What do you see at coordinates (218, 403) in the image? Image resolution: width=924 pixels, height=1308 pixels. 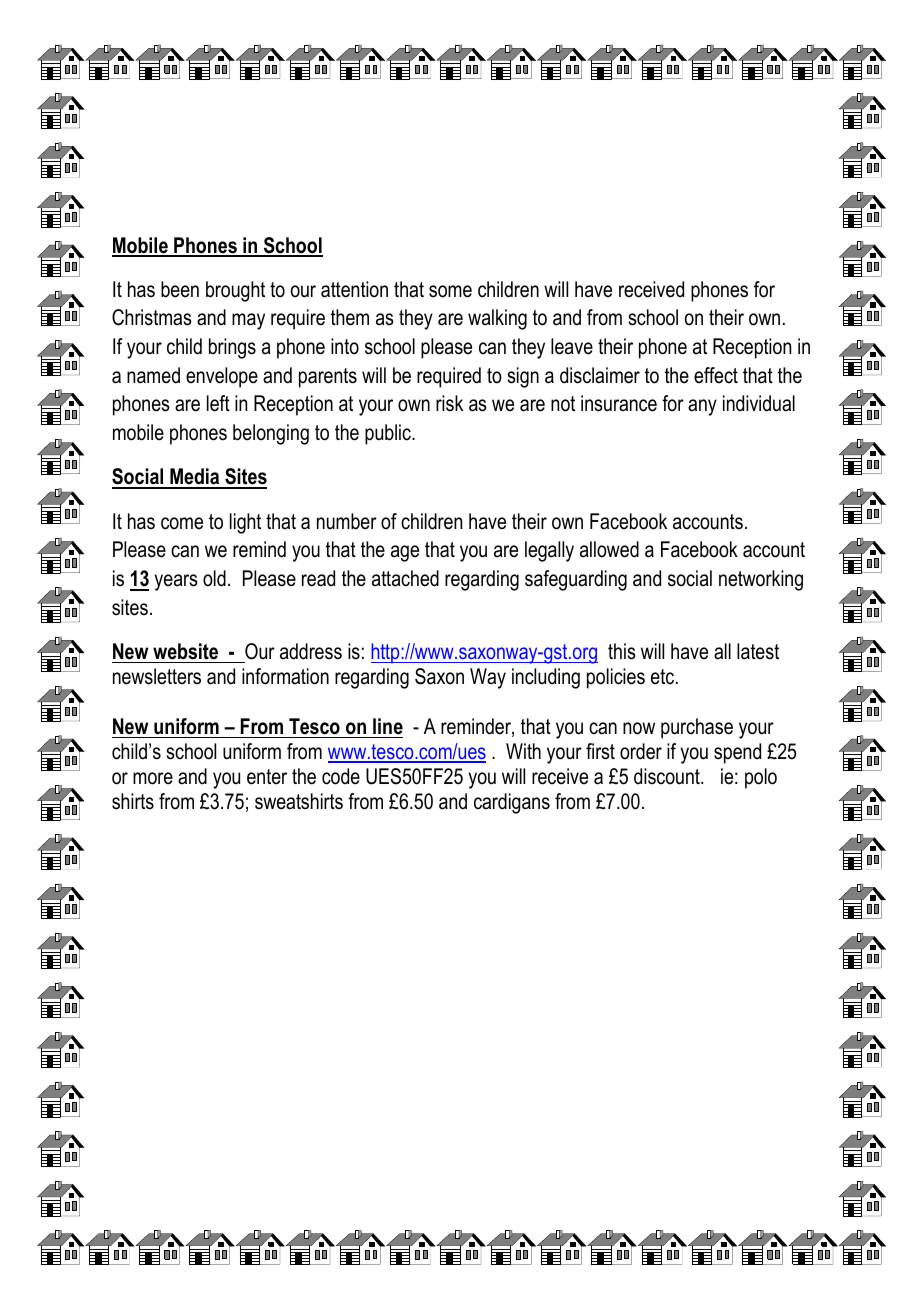 I see `left` at bounding box center [218, 403].
